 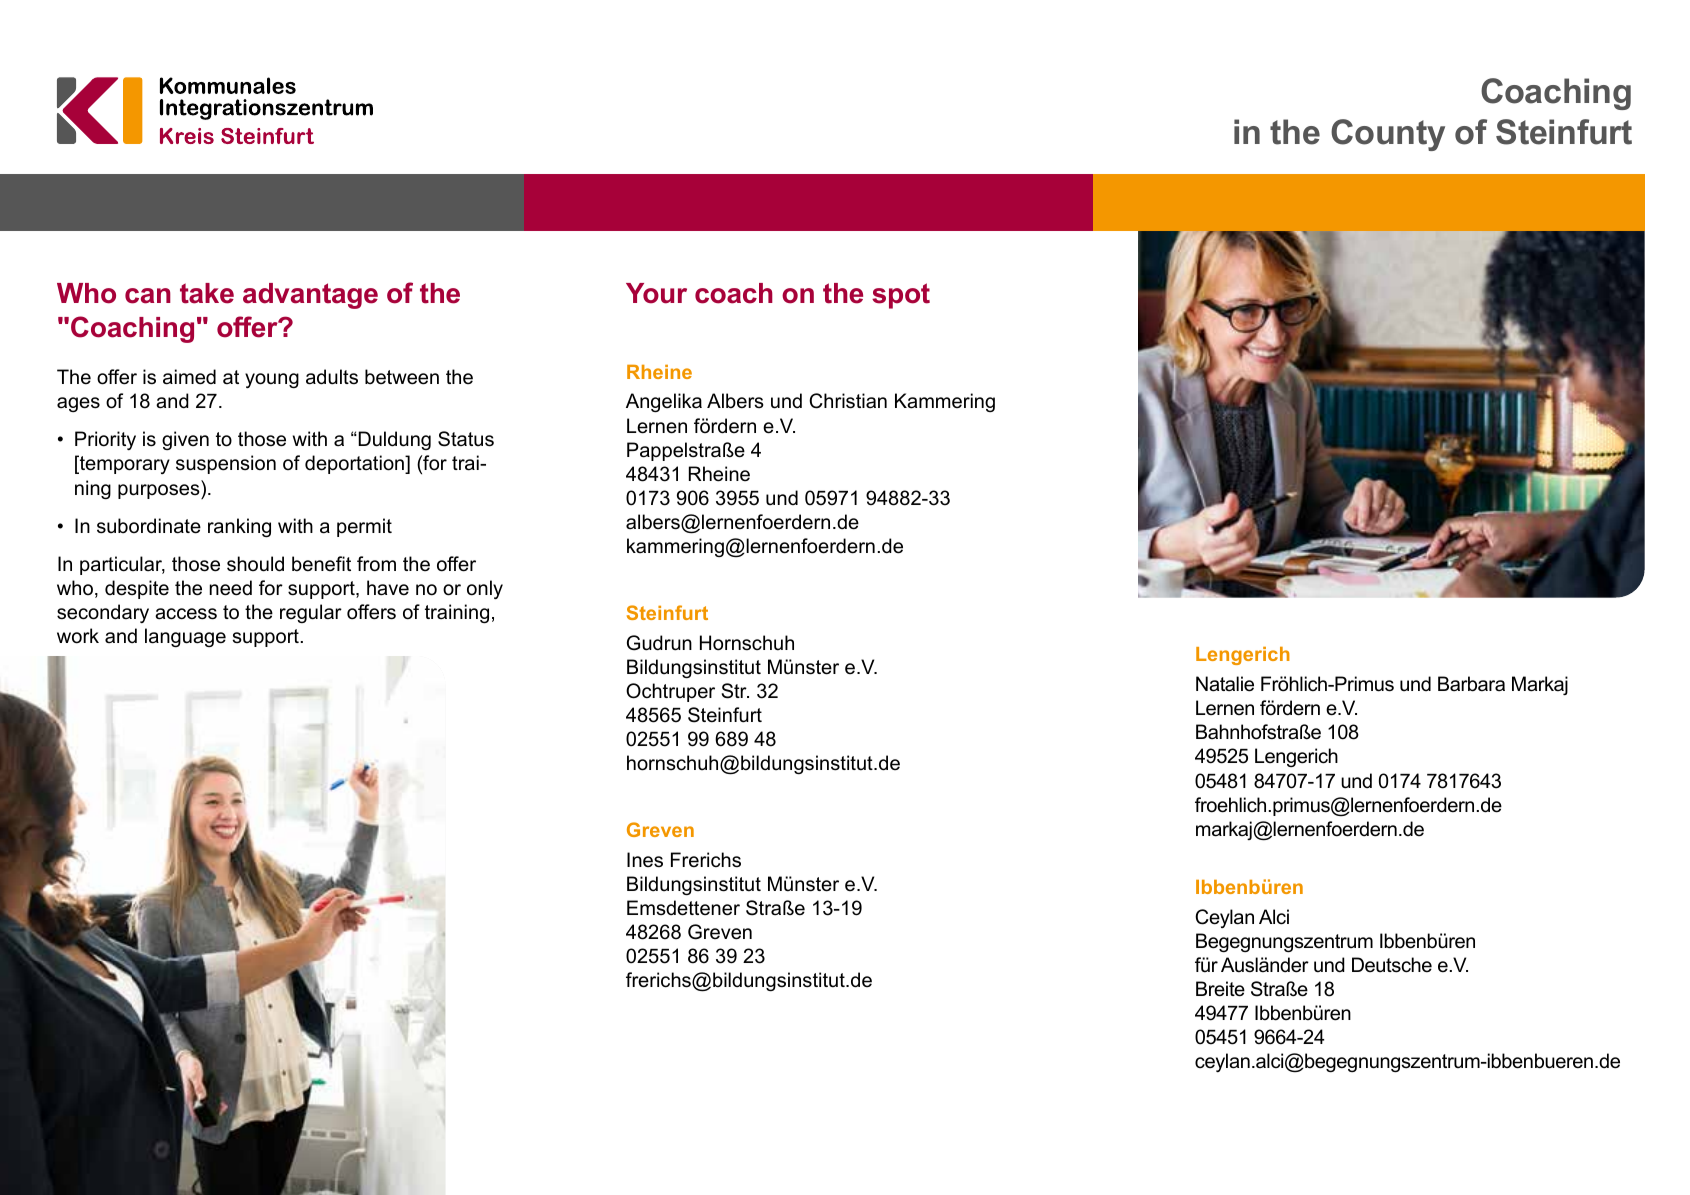 What do you see at coordinates (1471, 684) in the page?
I see `Barbara` at bounding box center [1471, 684].
